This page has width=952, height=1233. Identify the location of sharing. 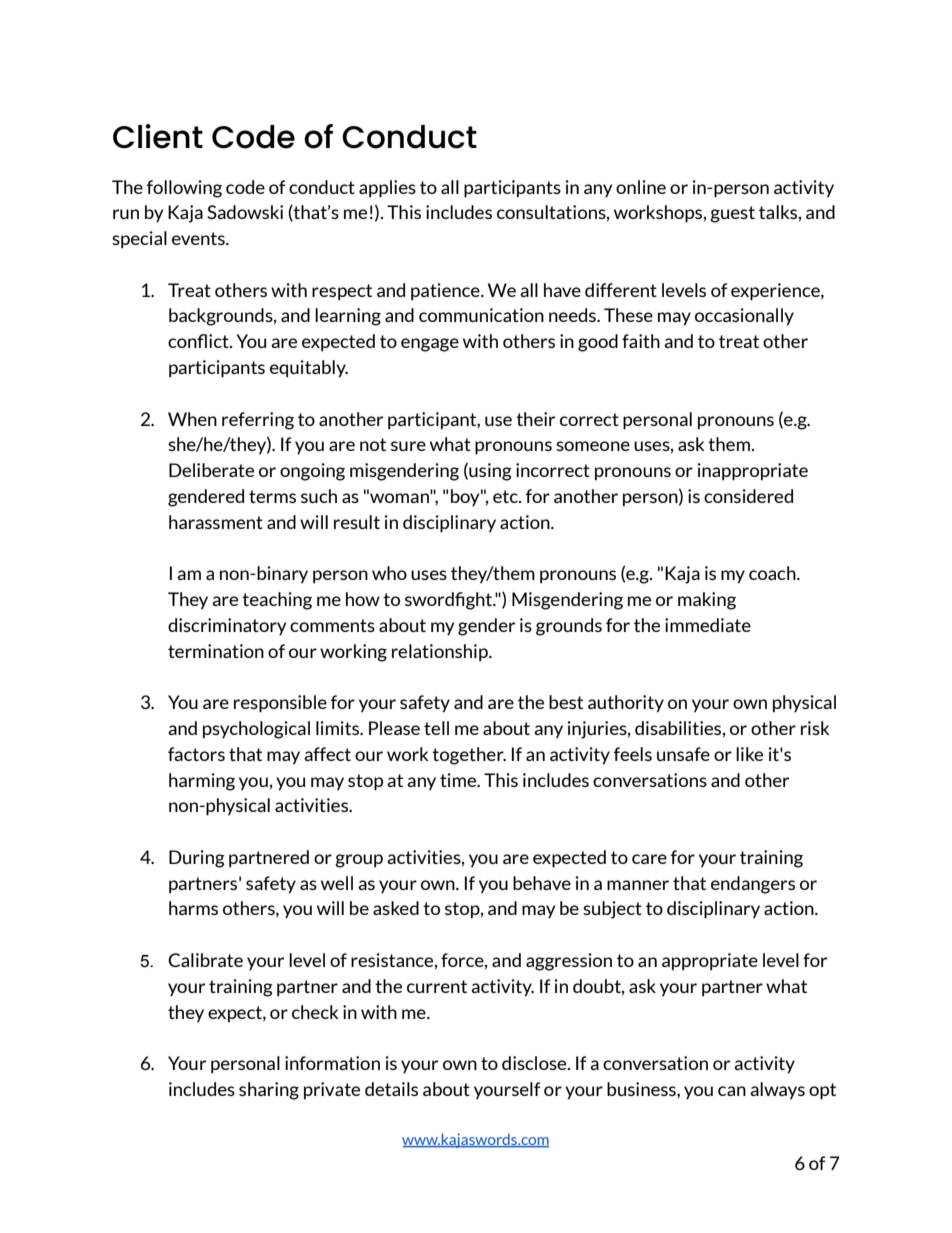
(269, 1091).
